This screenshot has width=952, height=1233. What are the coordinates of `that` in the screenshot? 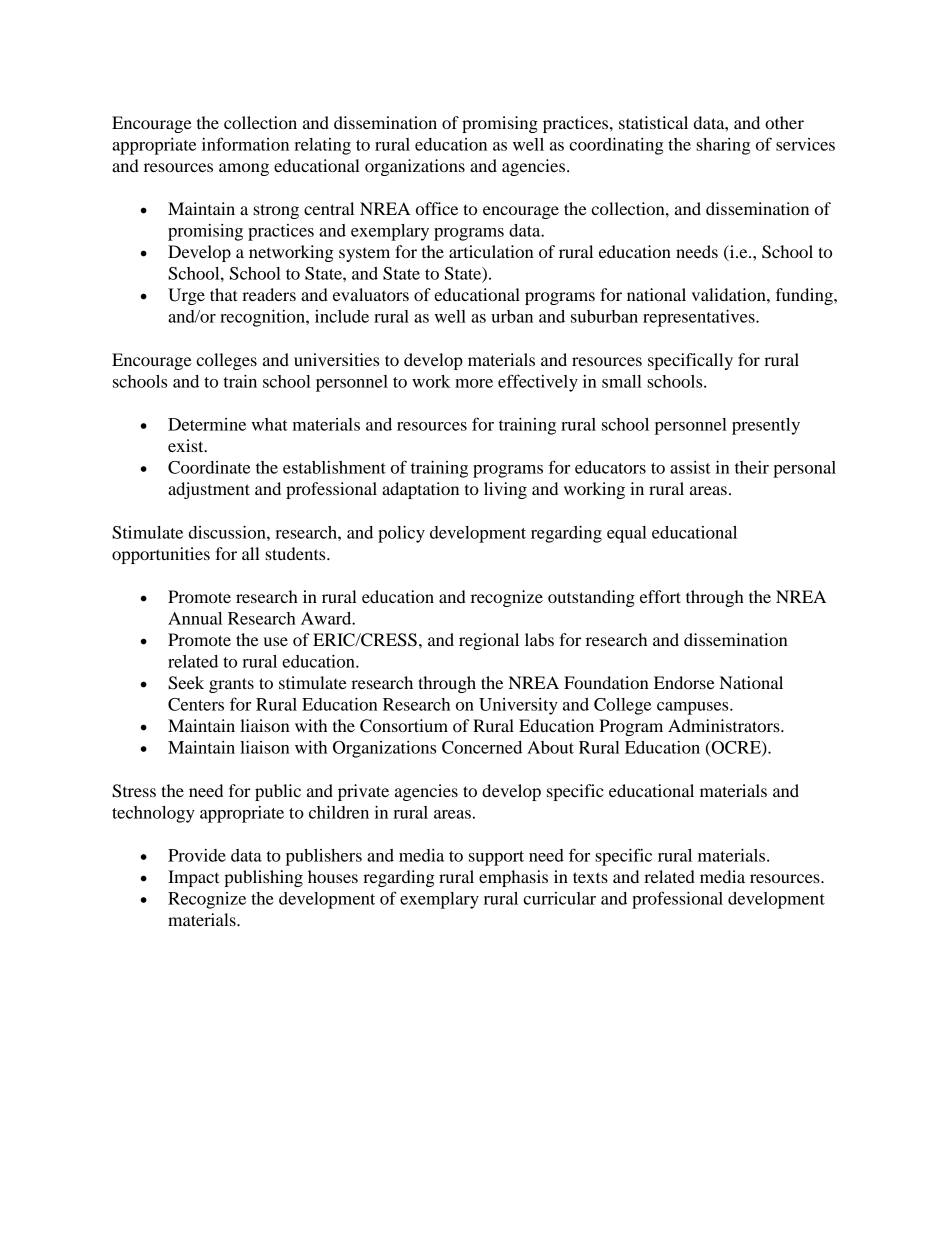 It's located at (224, 294).
